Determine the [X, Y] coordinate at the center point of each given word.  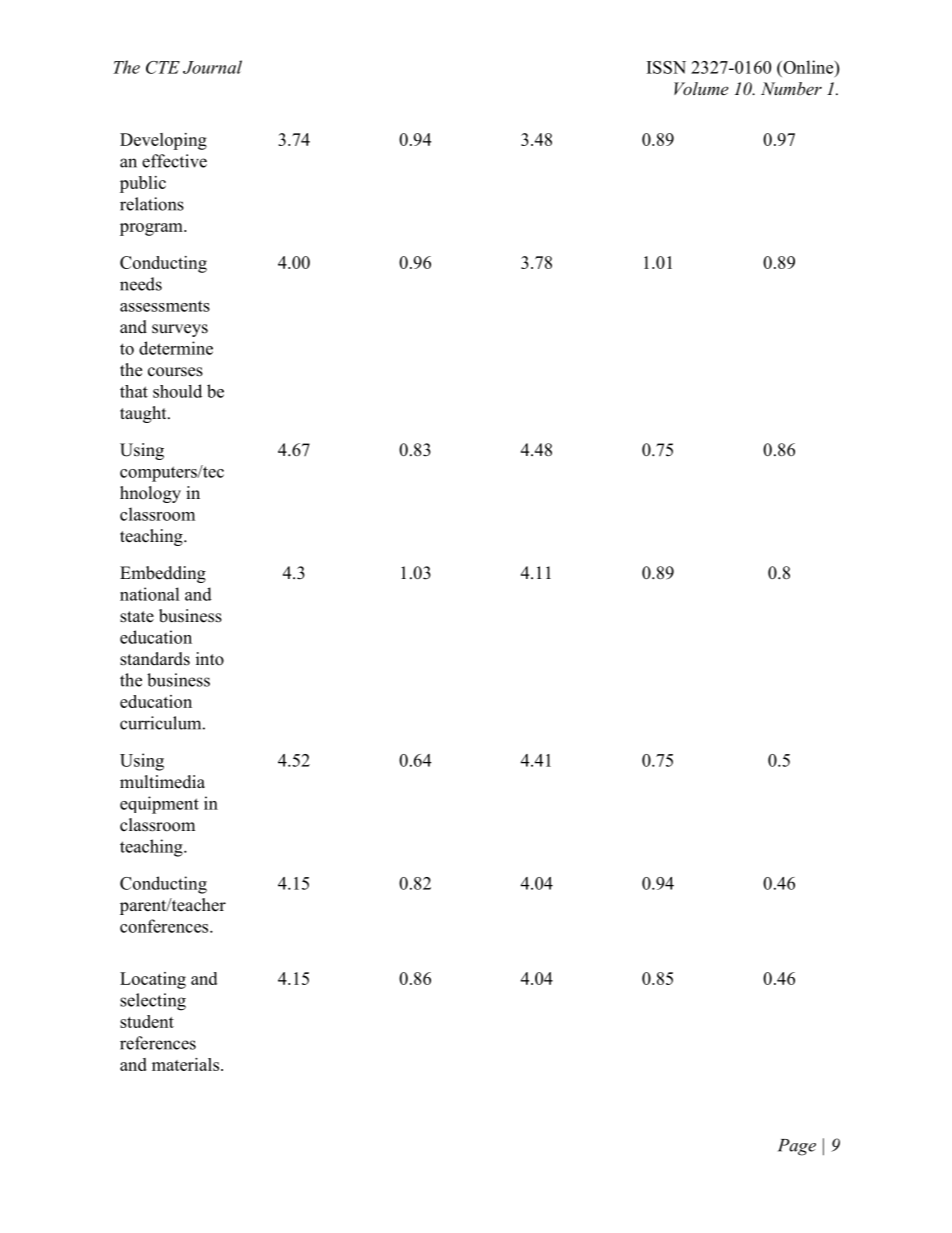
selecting [153, 1002]
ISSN [666, 67]
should [177, 391]
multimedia [162, 782]
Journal [212, 67]
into [210, 659]
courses [175, 372]
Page [797, 1147]
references [158, 1043]
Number [791, 88]
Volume [701, 88]
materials [187, 1064]
